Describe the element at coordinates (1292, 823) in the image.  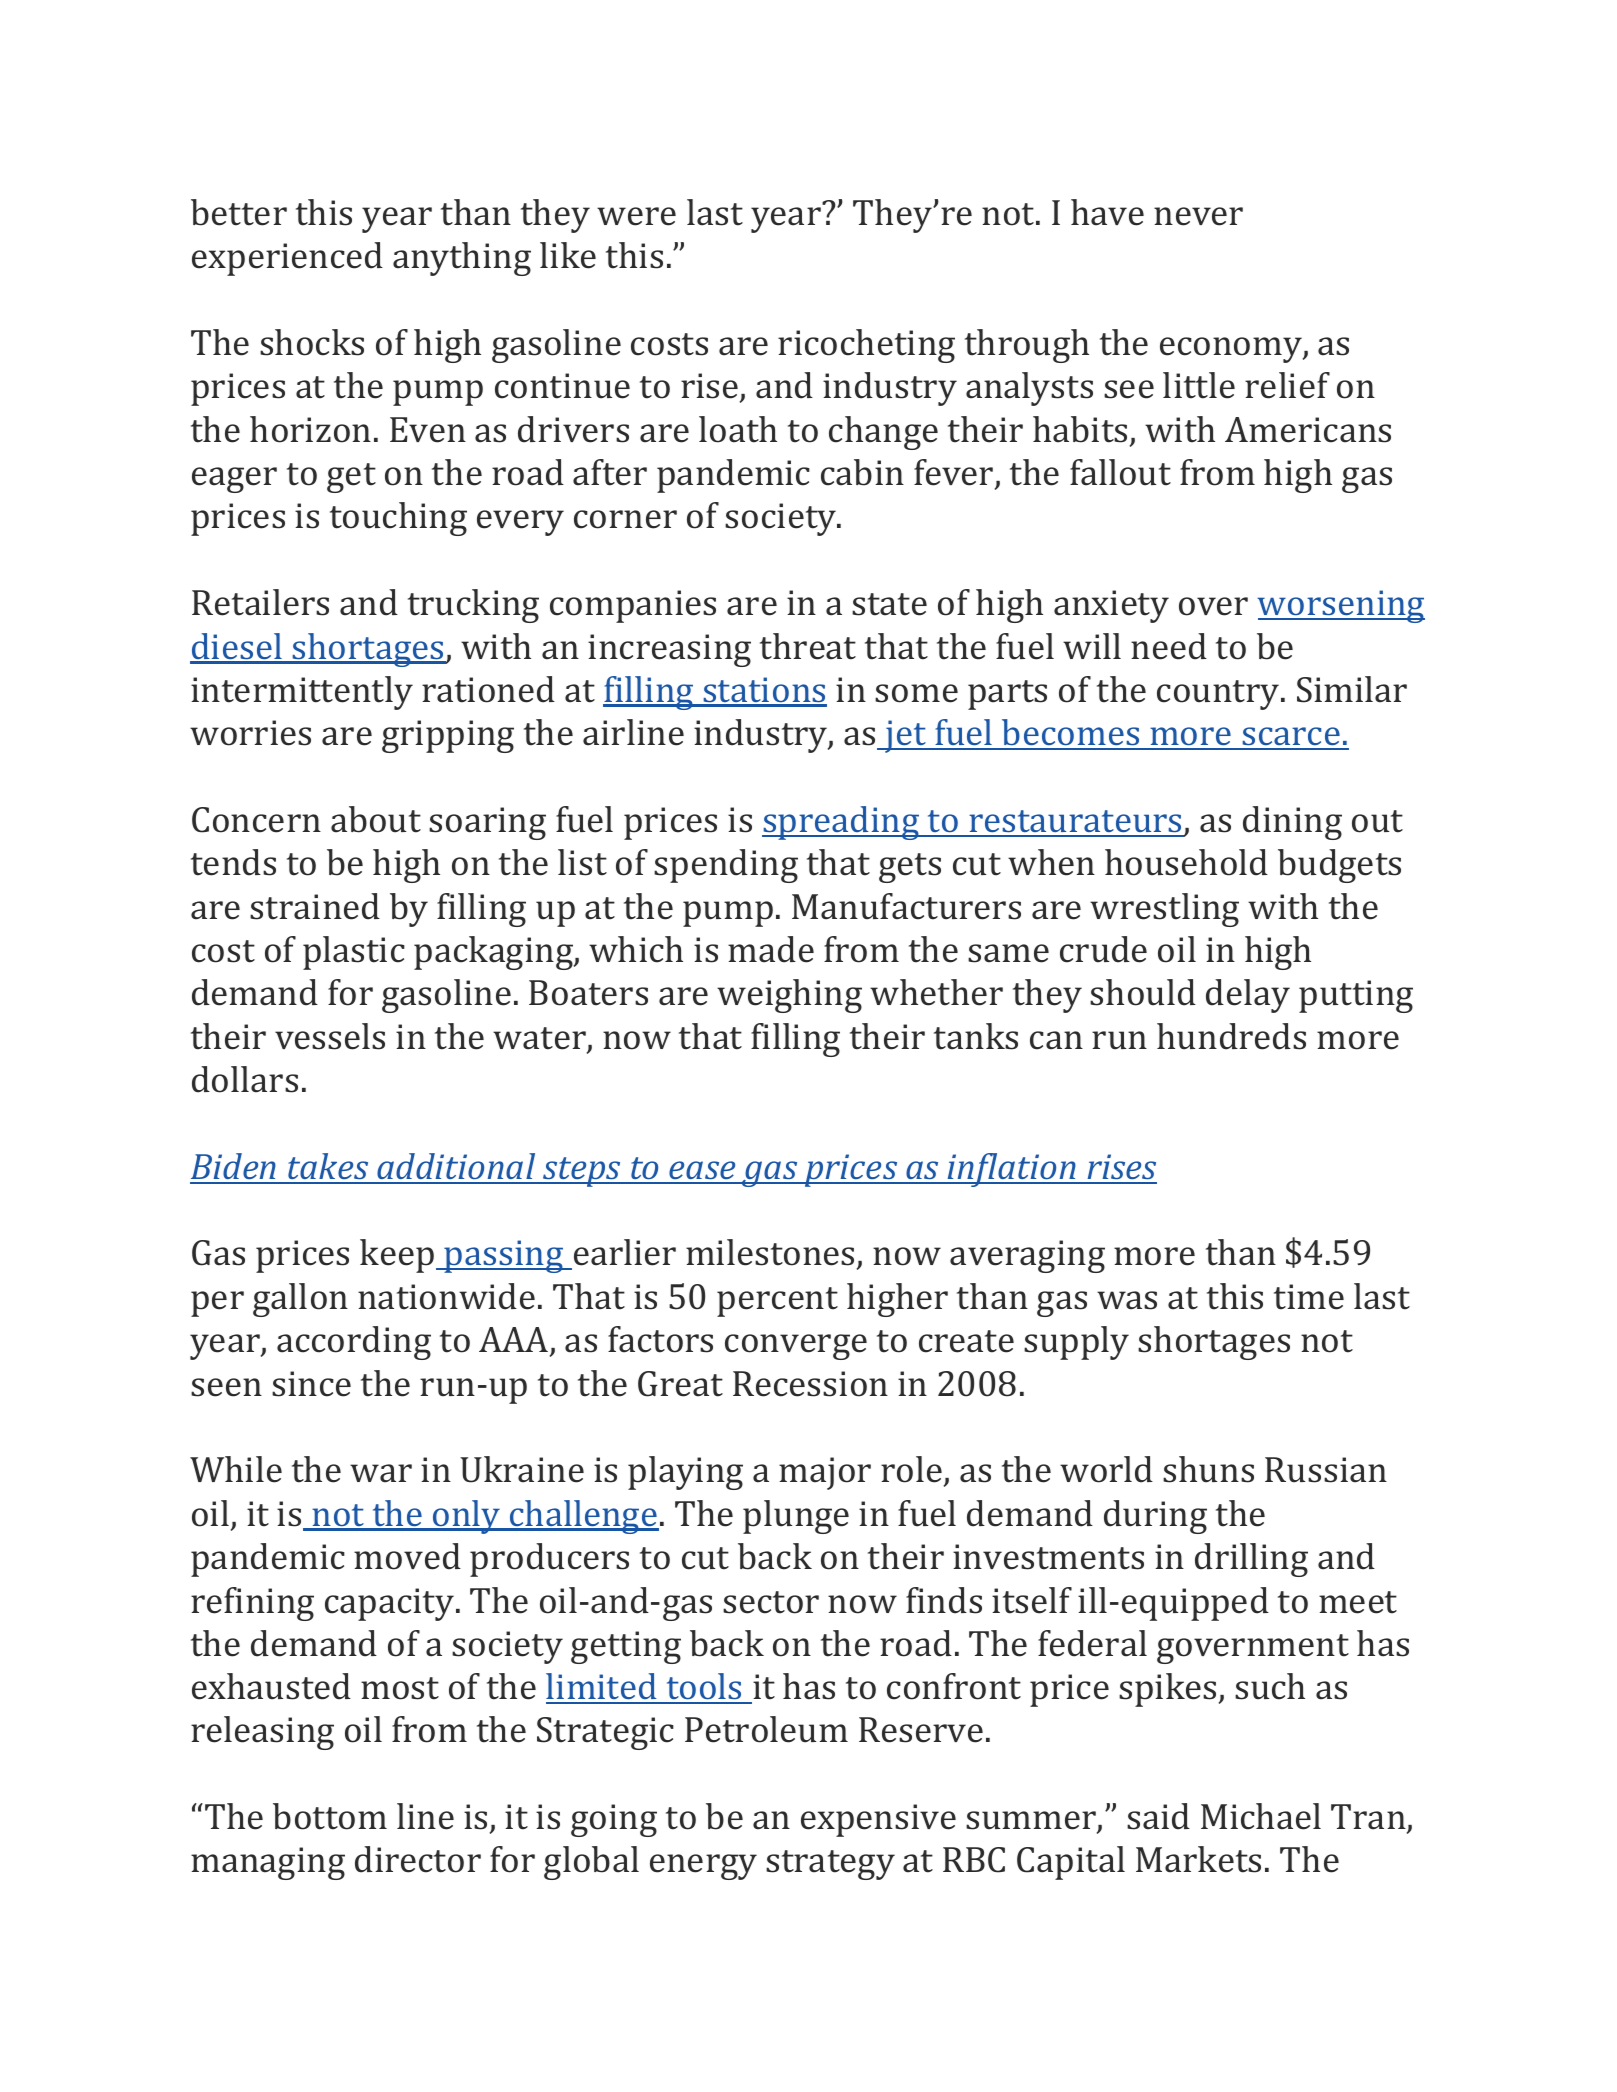
I see `dining` at that location.
